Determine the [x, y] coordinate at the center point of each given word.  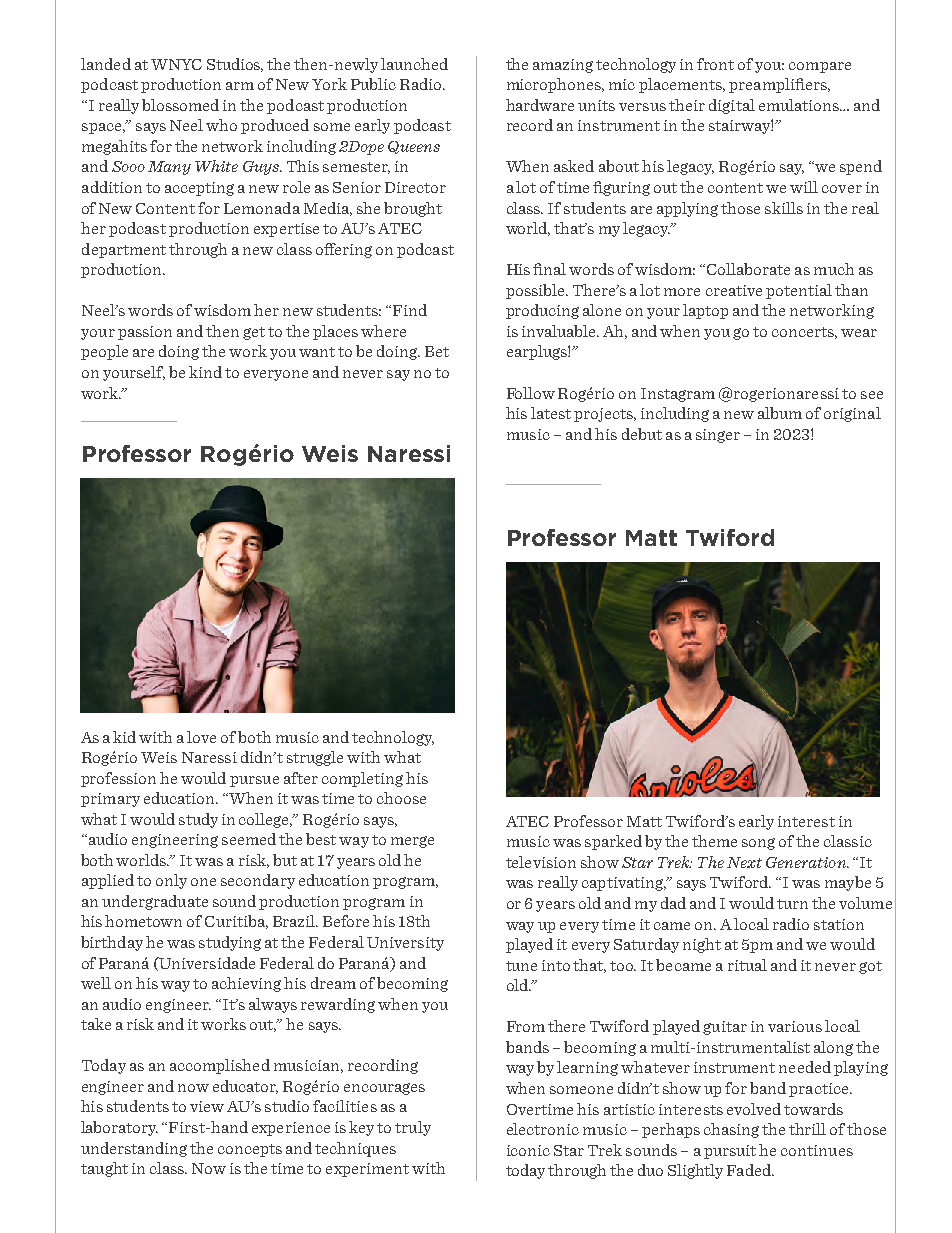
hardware [540, 105]
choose [401, 798]
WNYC [176, 64]
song [758, 844]
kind [205, 372]
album [780, 413]
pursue [254, 781]
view [207, 1106]
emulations [800, 105]
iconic [528, 1150]
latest [551, 413]
